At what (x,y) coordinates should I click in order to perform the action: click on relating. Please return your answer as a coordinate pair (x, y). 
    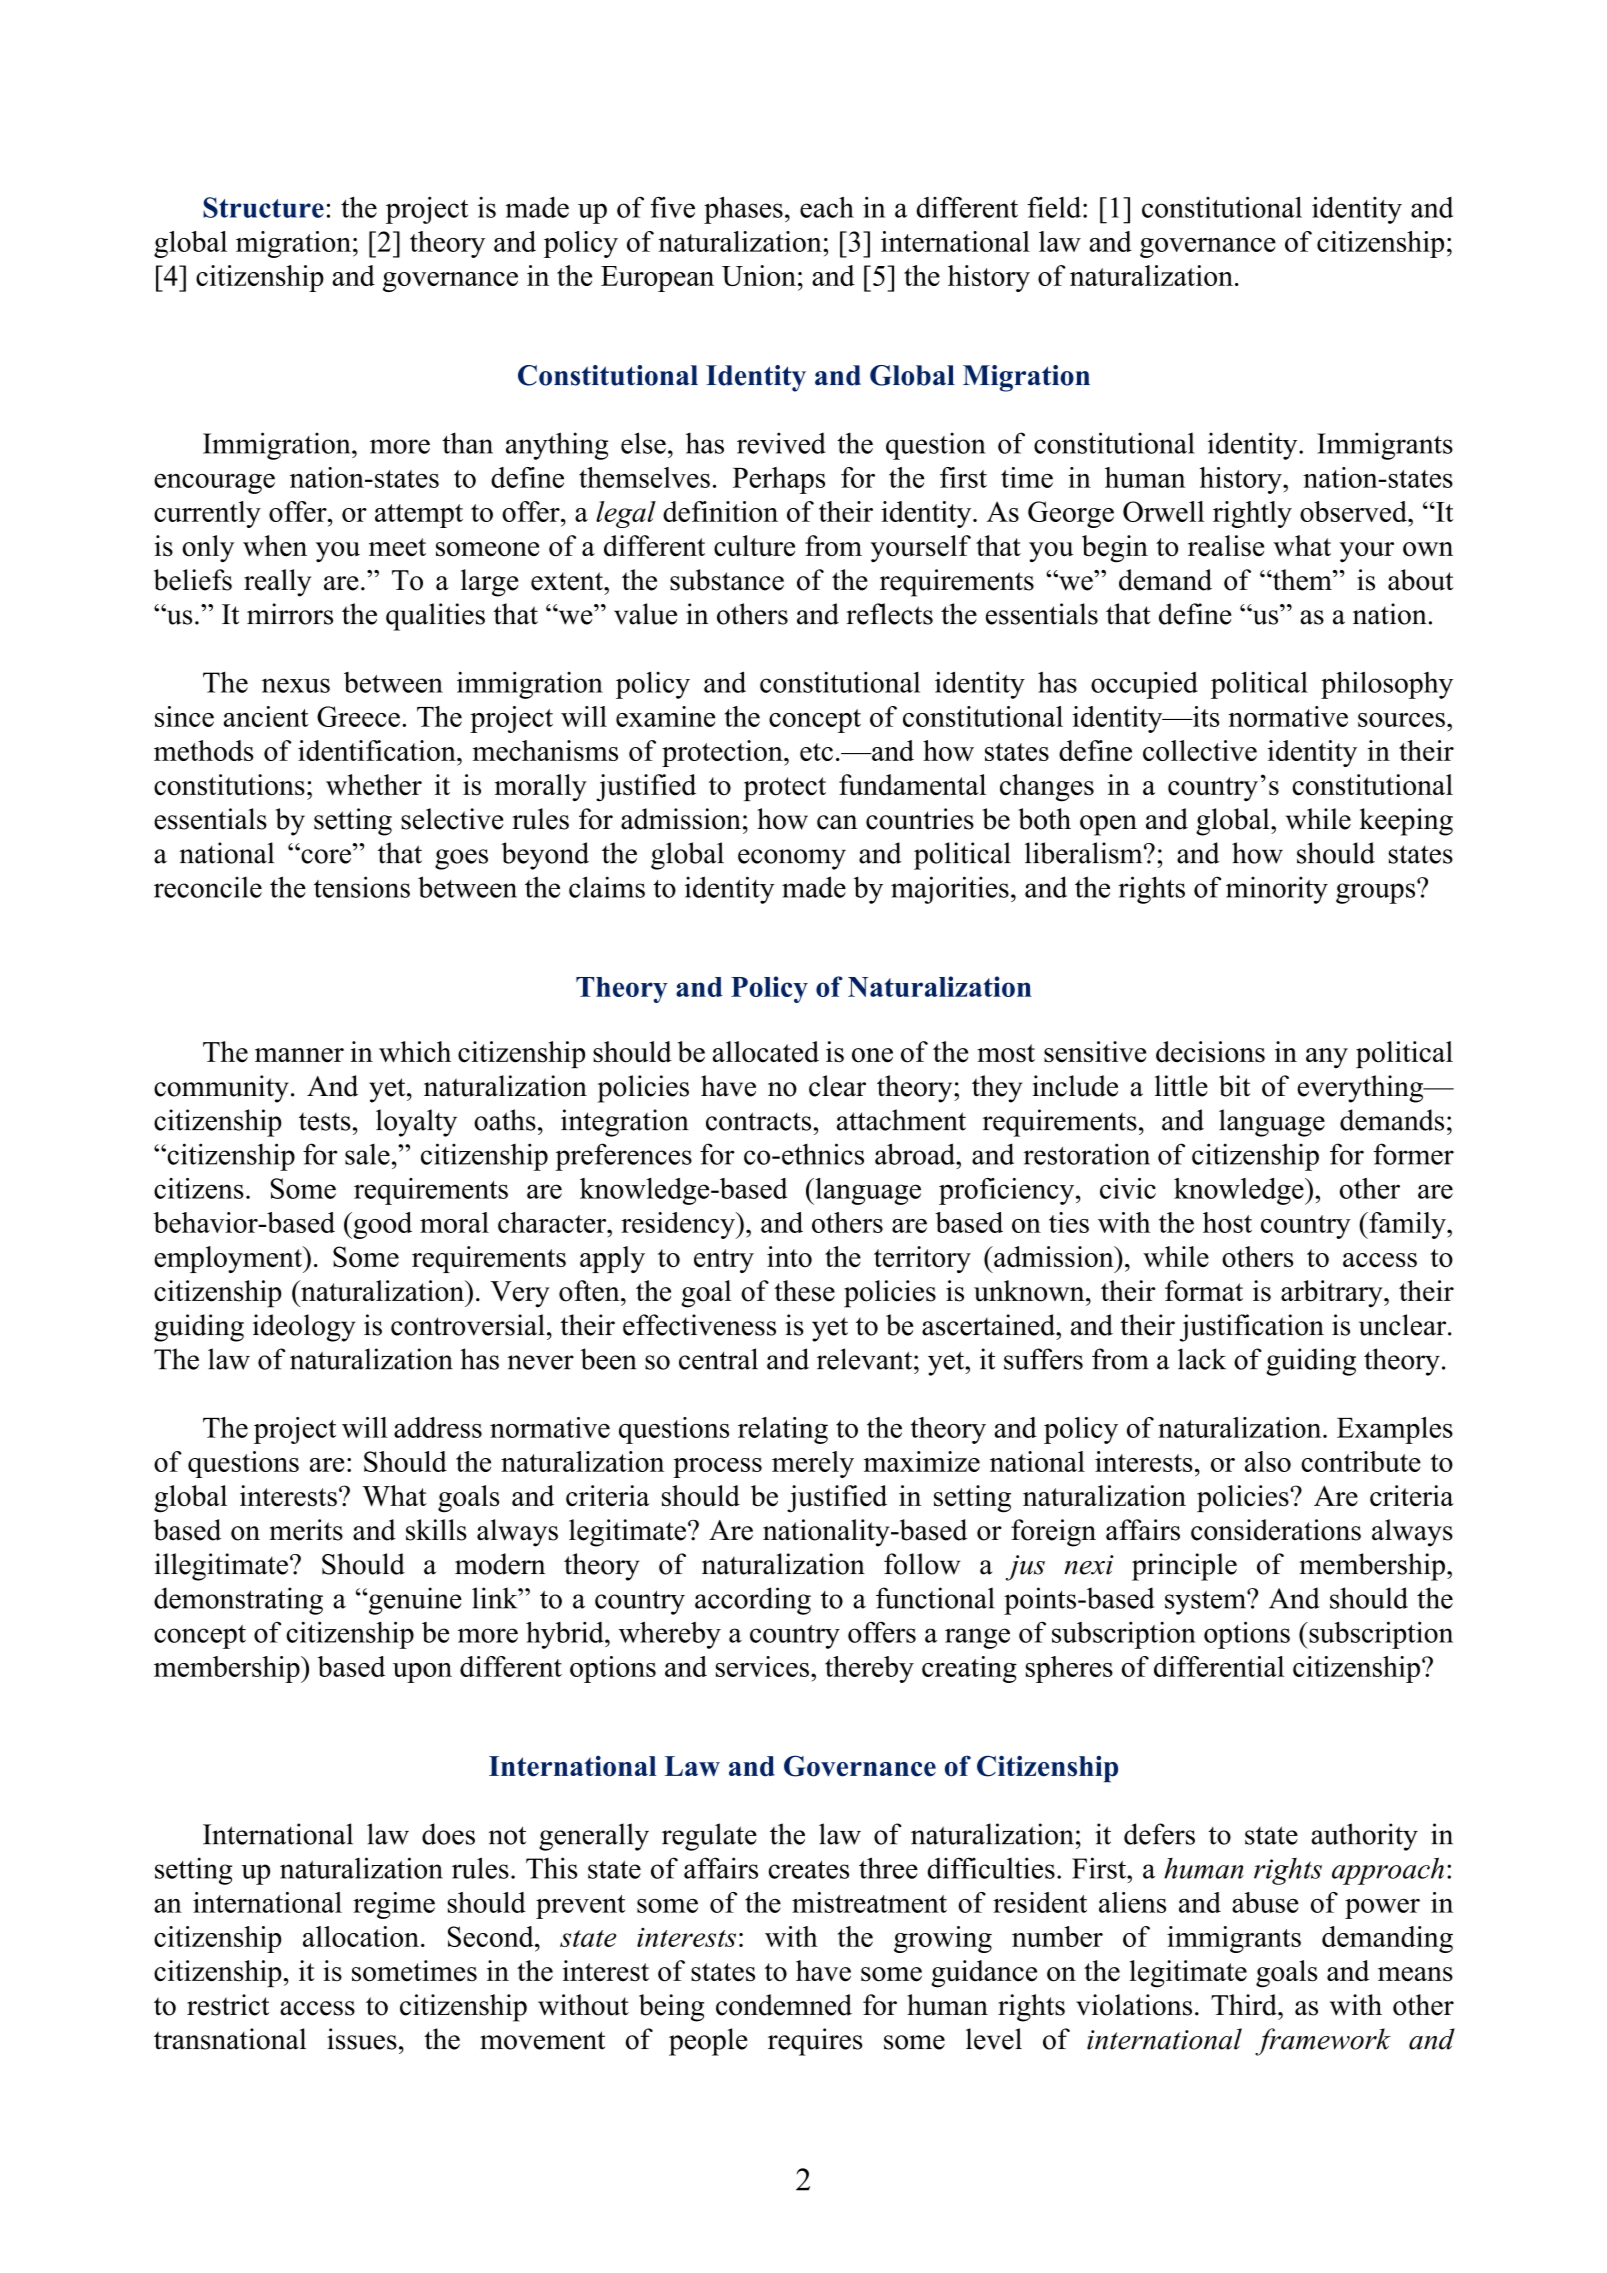
    Looking at the image, I should click on (783, 1430).
